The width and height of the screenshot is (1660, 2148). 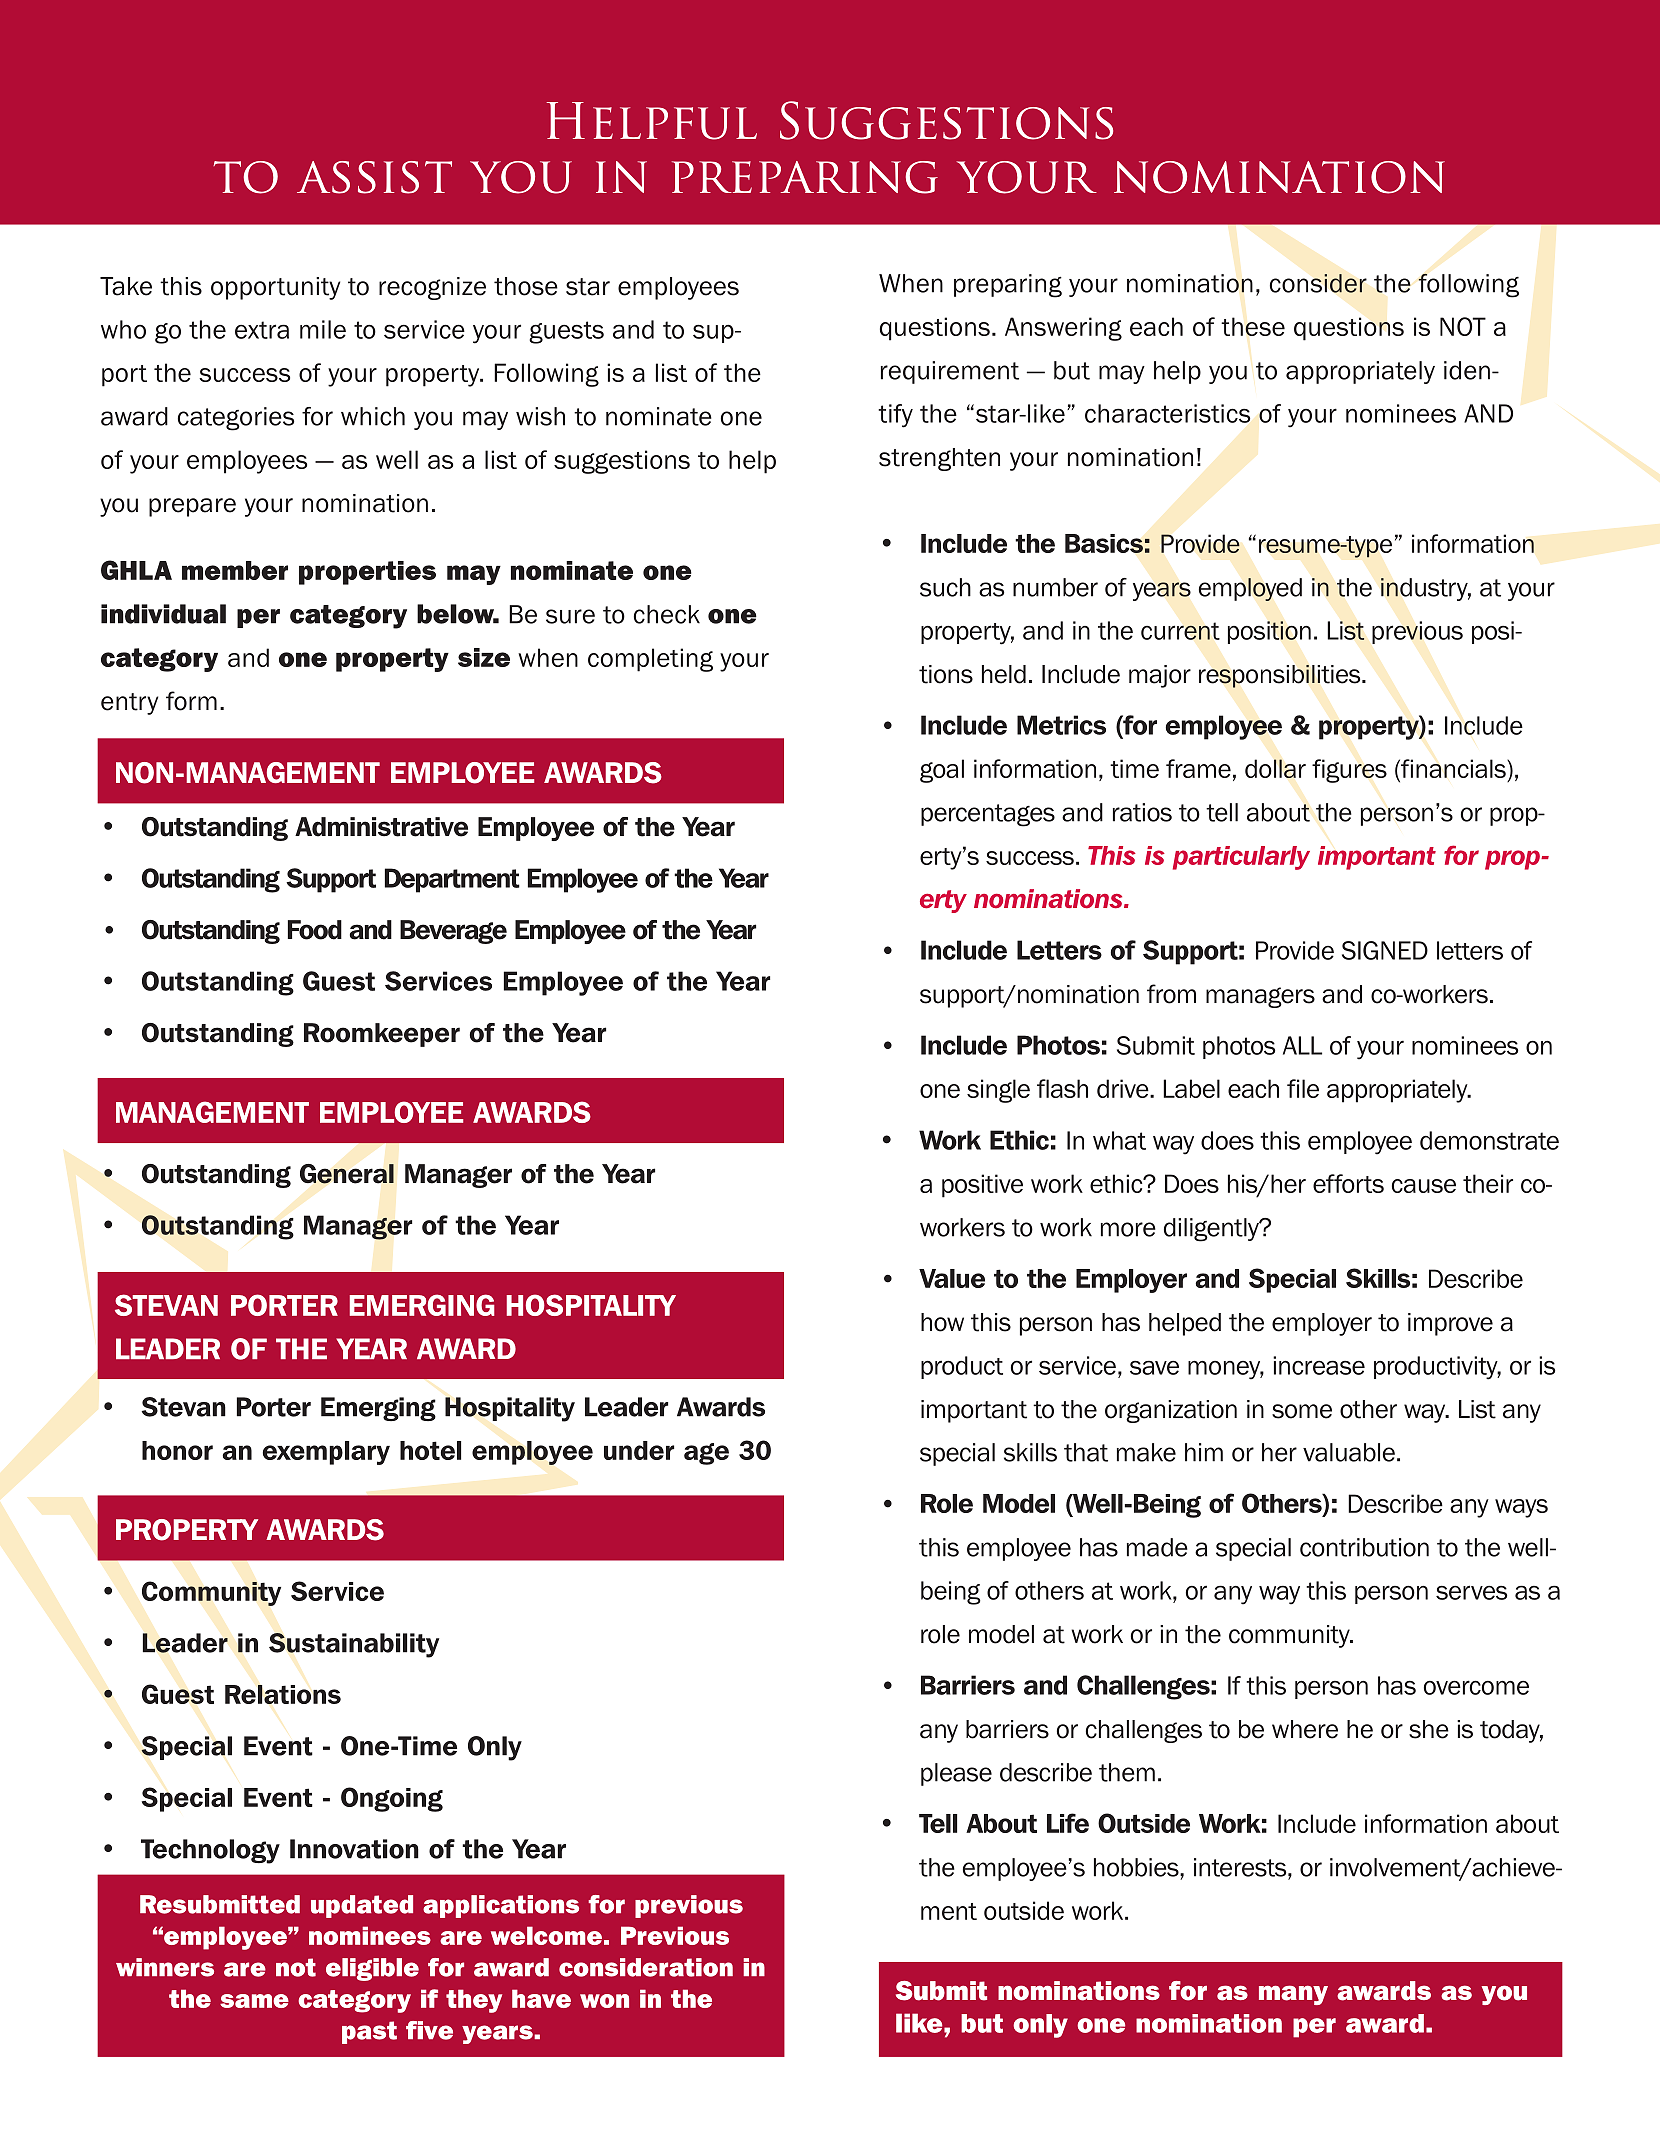 I want to click on won, so click(x=604, y=2001).
